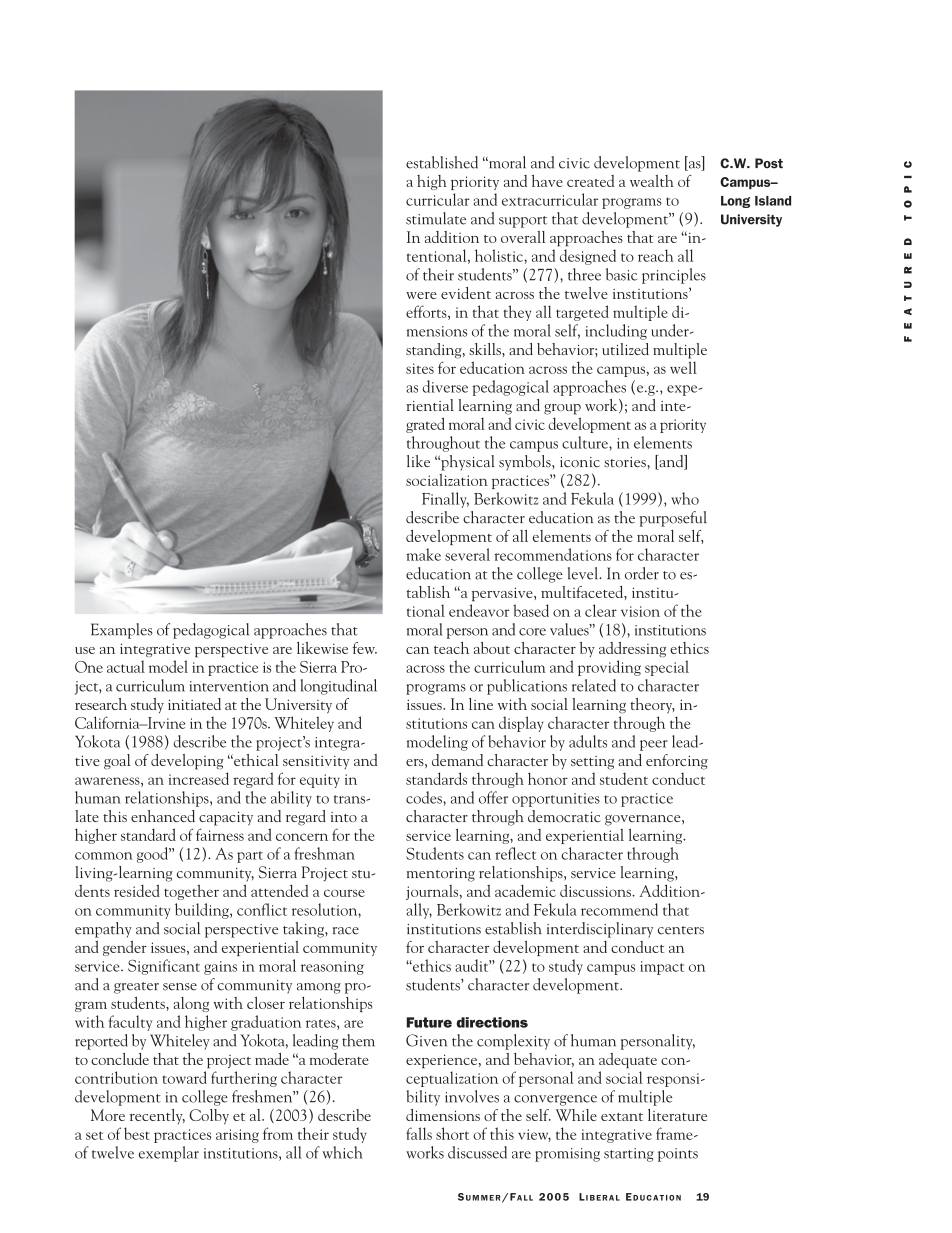  Describe the element at coordinates (652, 181) in the screenshot. I see `wealth` at that location.
